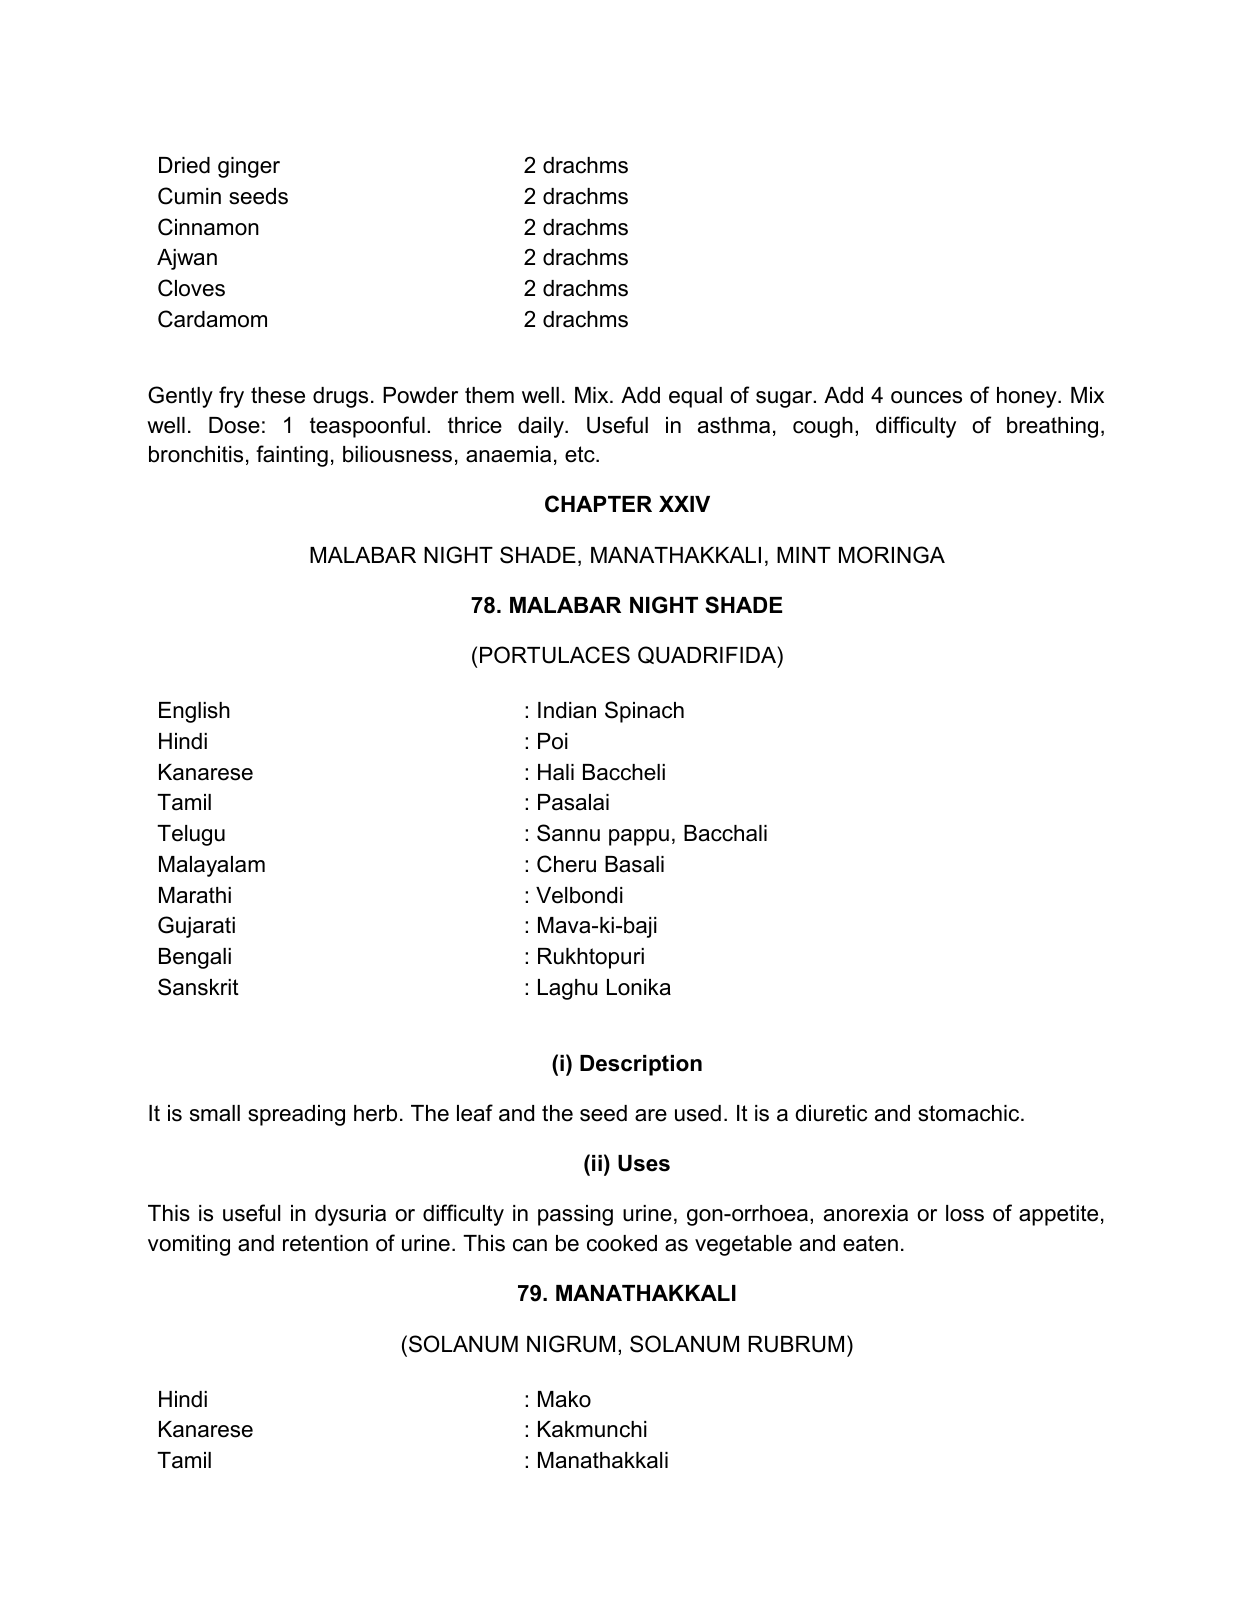 The image size is (1254, 1623). I want to click on MORINGA, so click(892, 555).
